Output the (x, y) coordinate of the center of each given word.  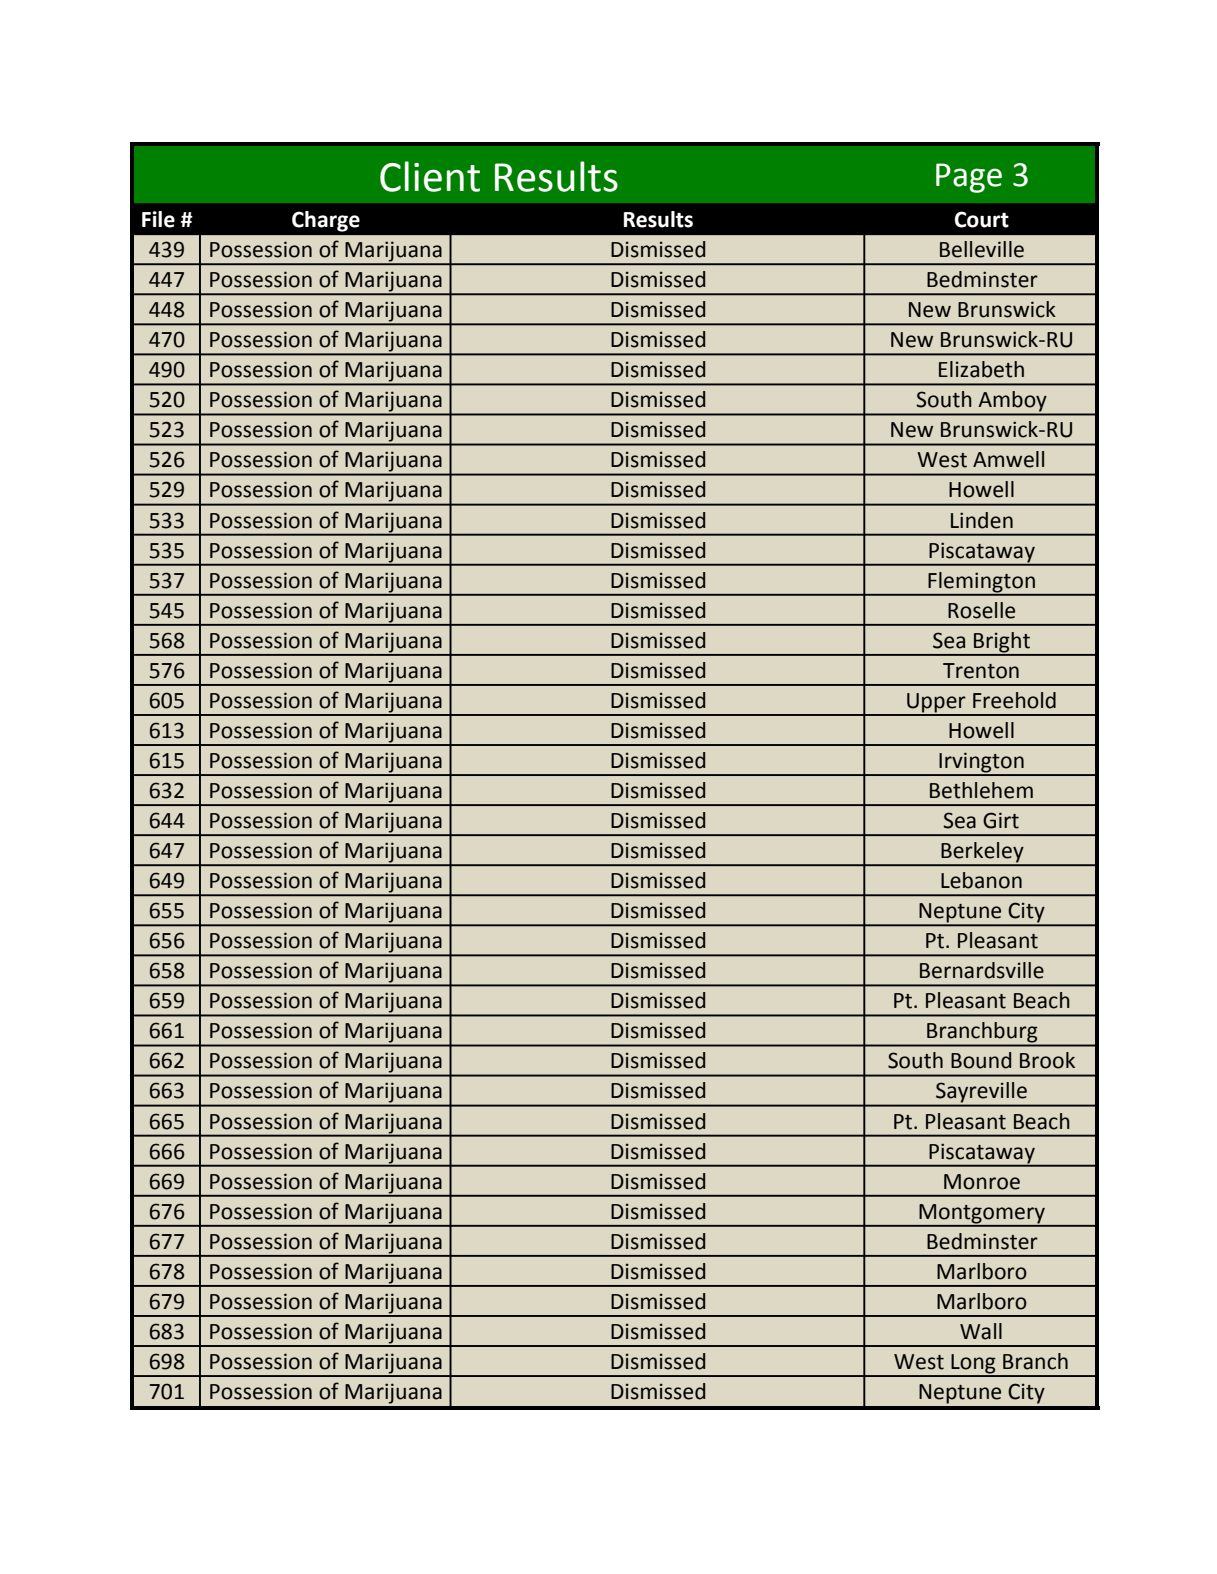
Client (430, 176)
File (158, 219)
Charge (326, 221)
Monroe (982, 1182)
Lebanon (981, 880)
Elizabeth (981, 369)
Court (981, 219)
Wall (981, 1331)
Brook (1047, 1060)
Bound (981, 1060)
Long (973, 1365)
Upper (936, 704)
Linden (982, 520)
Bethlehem (981, 790)
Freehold (1014, 700)
